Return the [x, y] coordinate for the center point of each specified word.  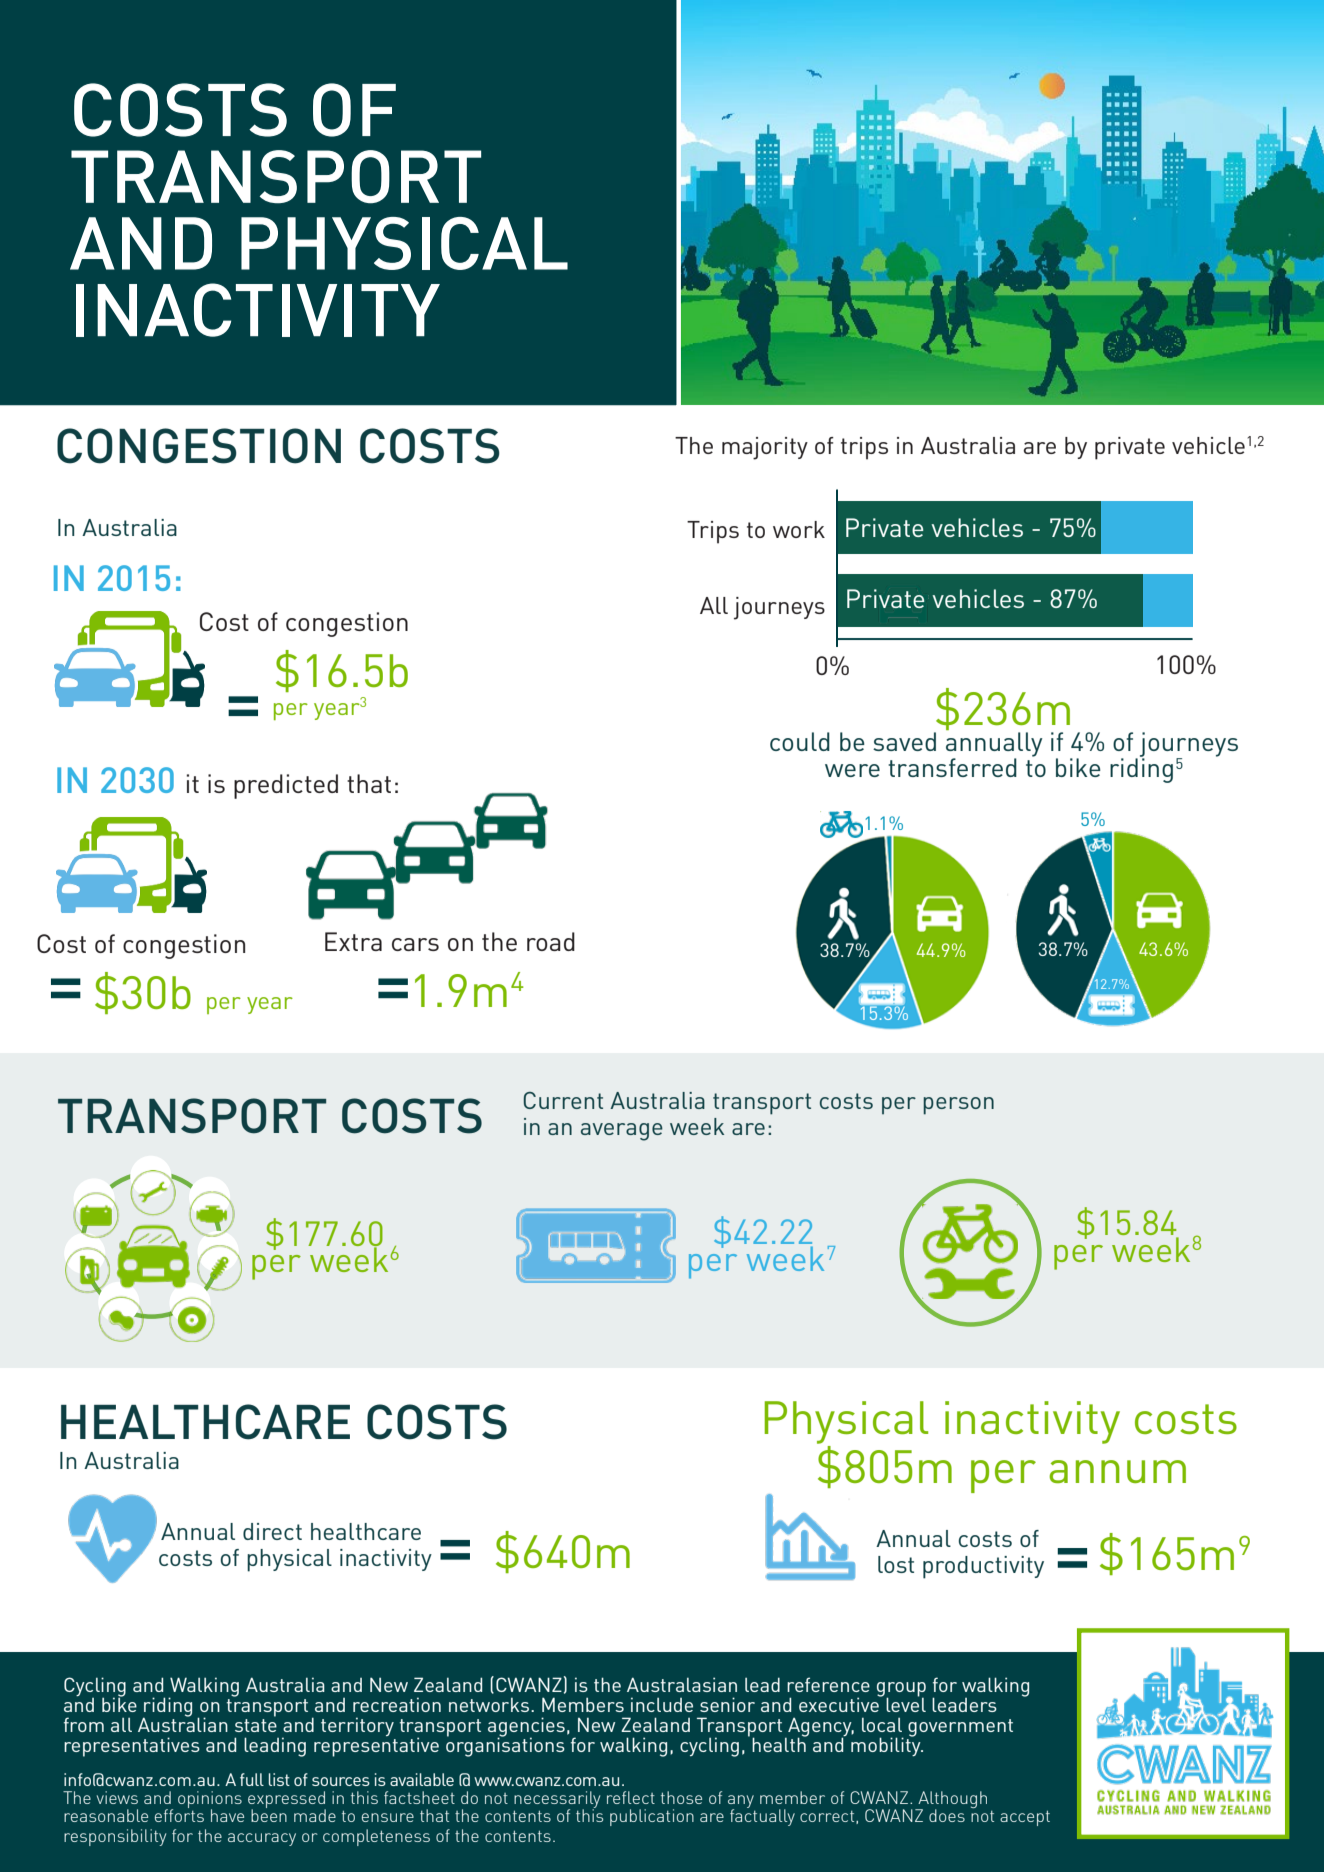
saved [904, 741]
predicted [286, 786]
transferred [952, 767]
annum [1117, 1471]
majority [765, 448]
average [622, 1132]
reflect [631, 1797]
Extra [353, 941]
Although [951, 1801]
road [551, 941]
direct [272, 1531]
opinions [210, 1801]
